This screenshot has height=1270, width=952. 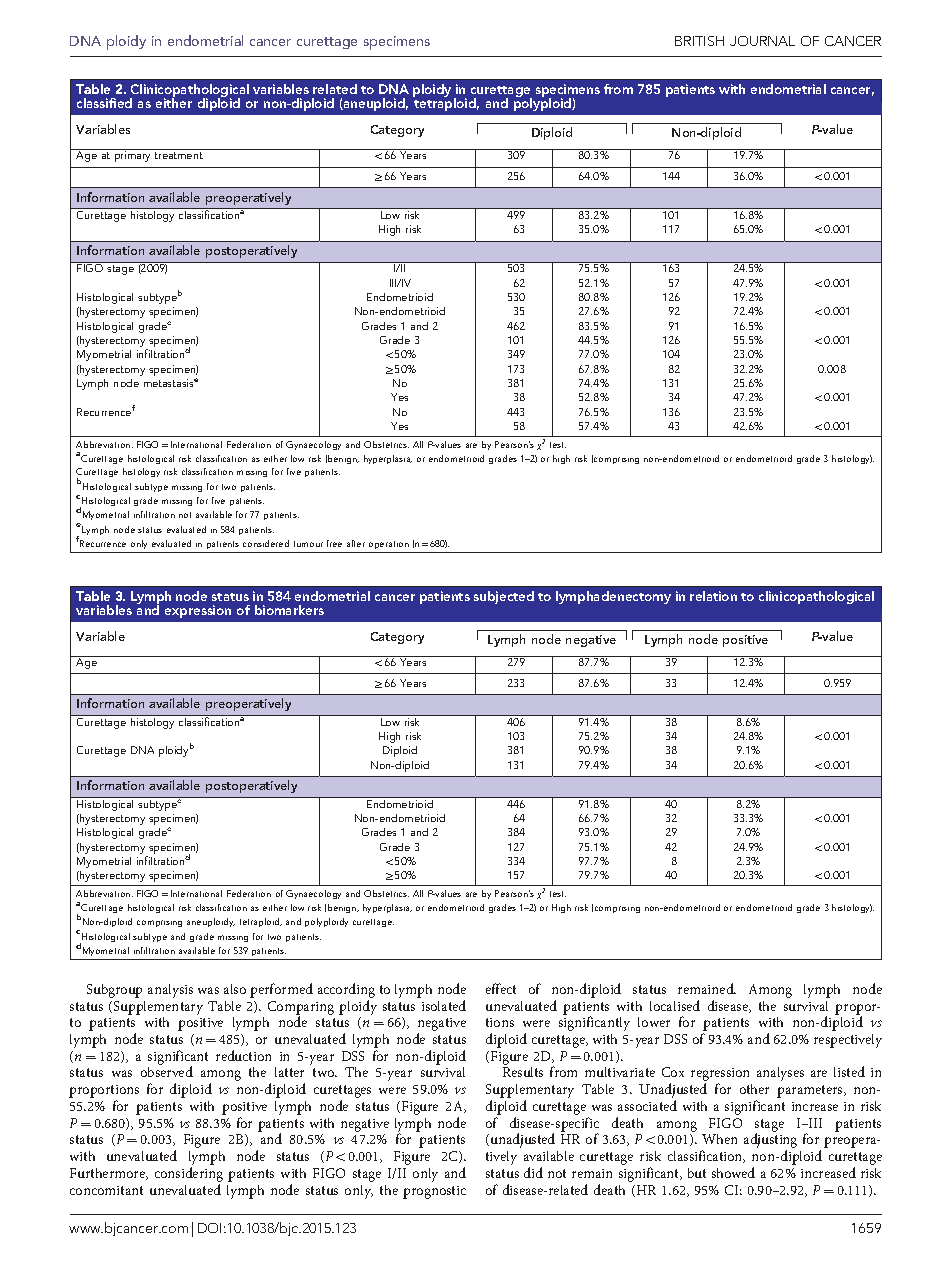 I want to click on did, so click(x=533, y=1172).
